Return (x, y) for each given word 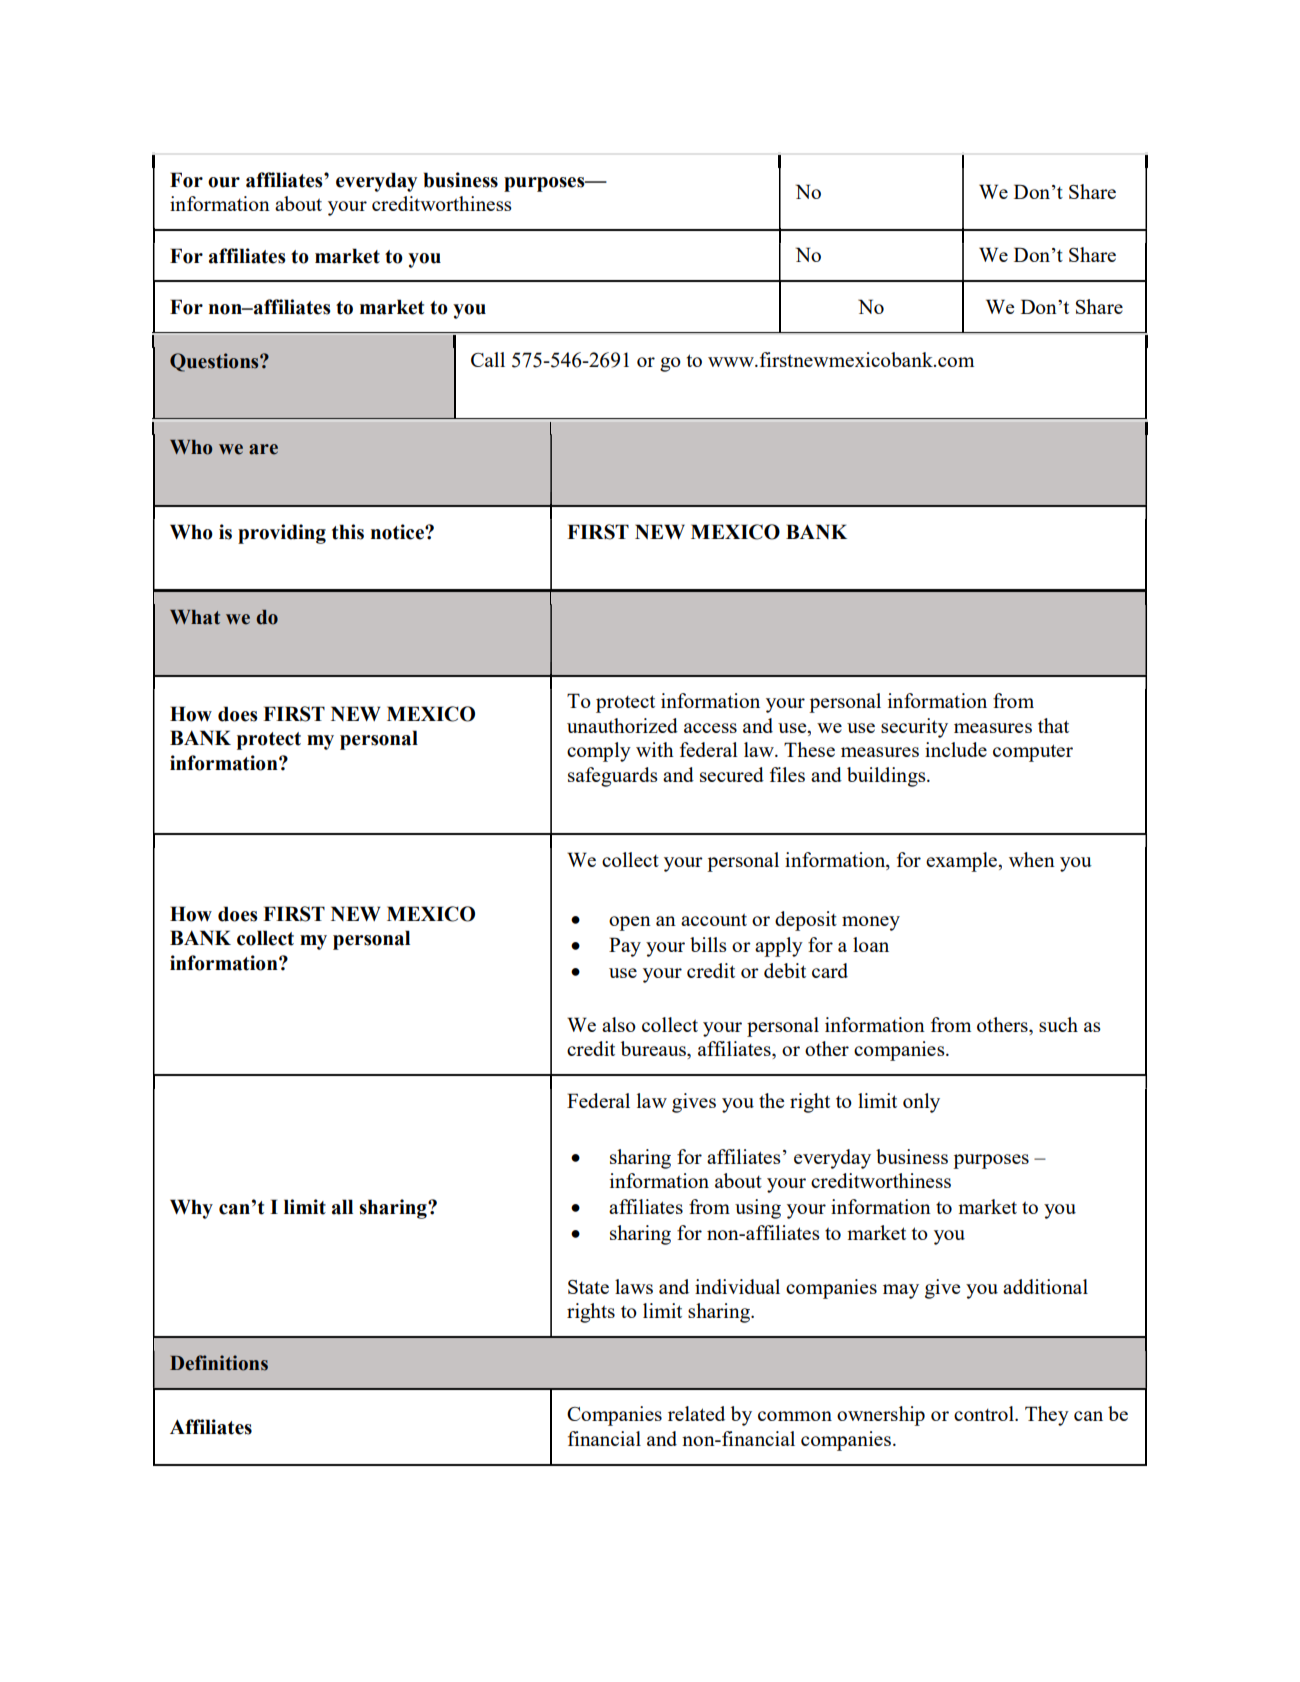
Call (488, 359)
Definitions (219, 1363)
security (914, 728)
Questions (215, 362)
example (962, 862)
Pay (625, 947)
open (630, 923)
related (696, 1413)
